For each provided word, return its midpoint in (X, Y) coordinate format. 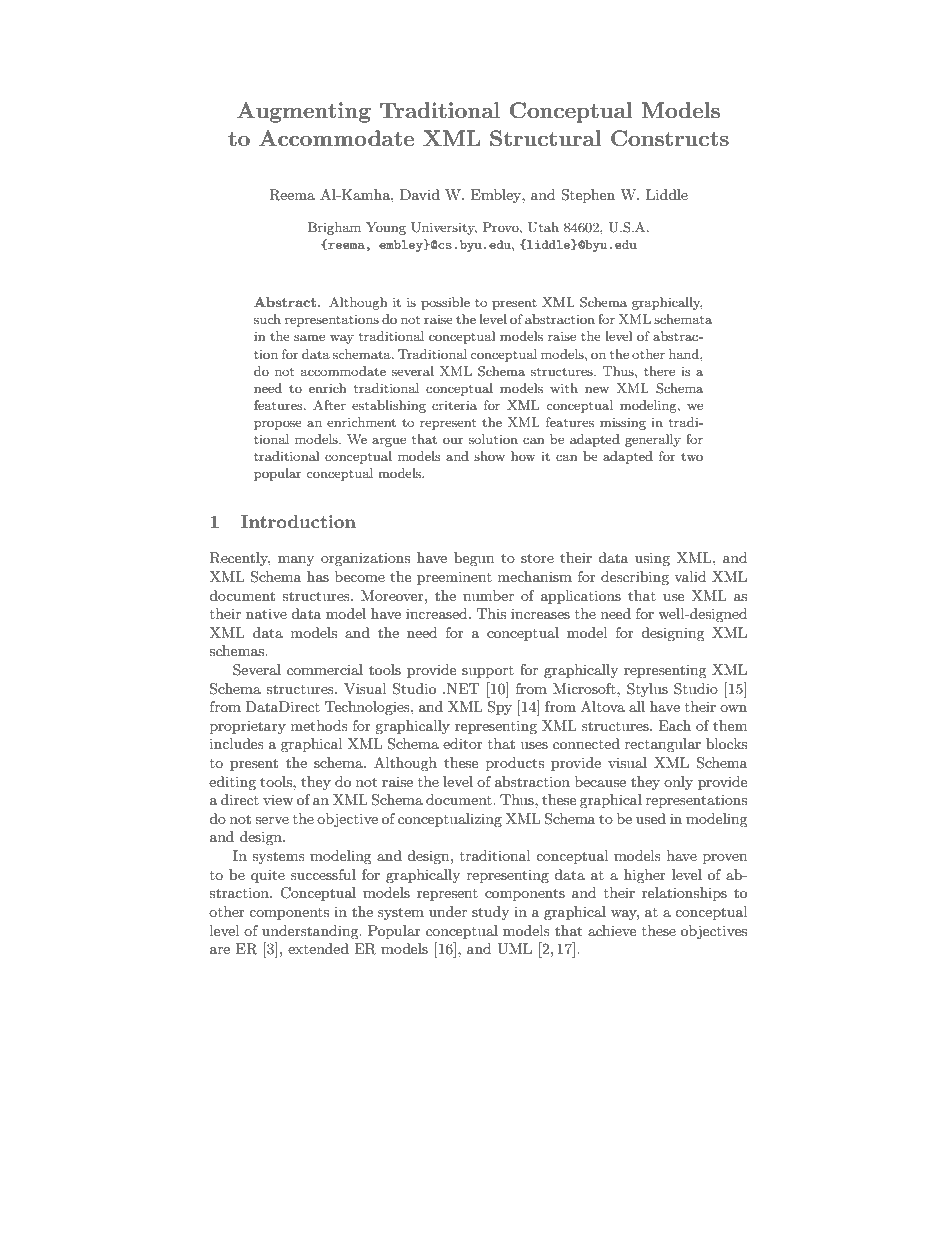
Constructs (670, 138)
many (296, 561)
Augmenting (304, 112)
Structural (545, 138)
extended (318, 948)
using (652, 559)
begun (474, 559)
